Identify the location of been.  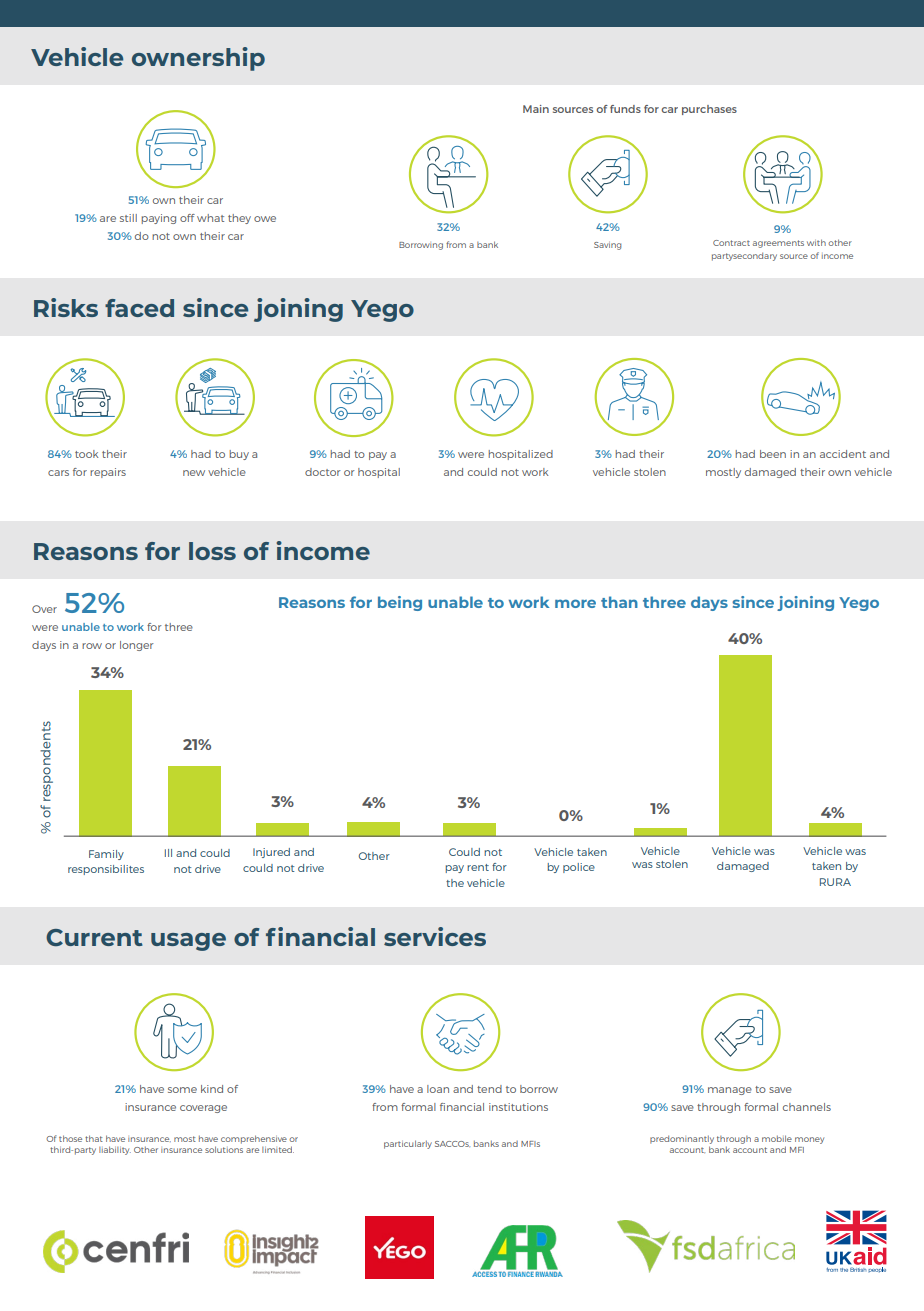
(773, 454).
